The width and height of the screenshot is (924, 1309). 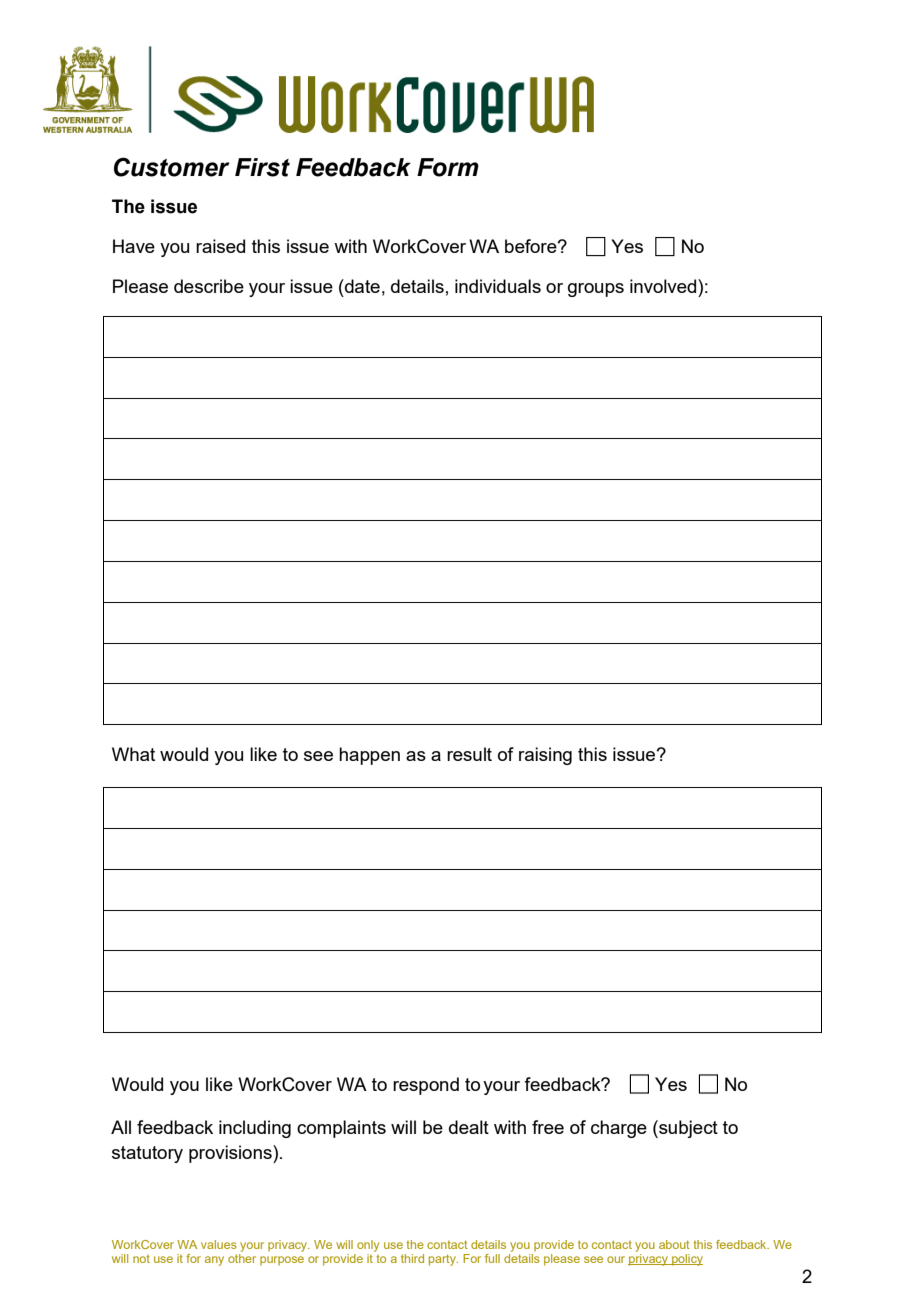 What do you see at coordinates (469, 754) in the screenshot?
I see `result` at bounding box center [469, 754].
